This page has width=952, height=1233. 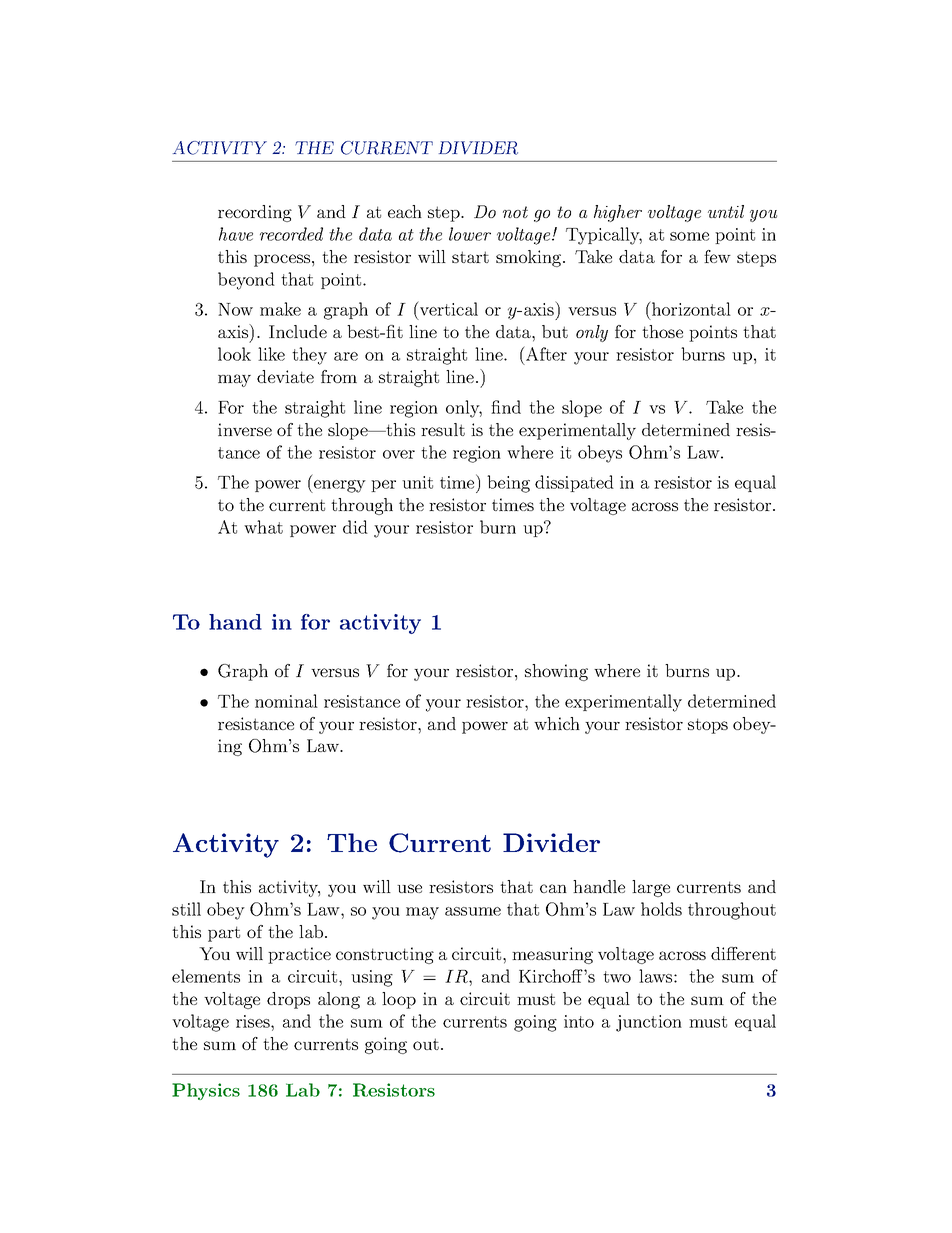 What do you see at coordinates (409, 888) in the page?
I see `use` at bounding box center [409, 888].
